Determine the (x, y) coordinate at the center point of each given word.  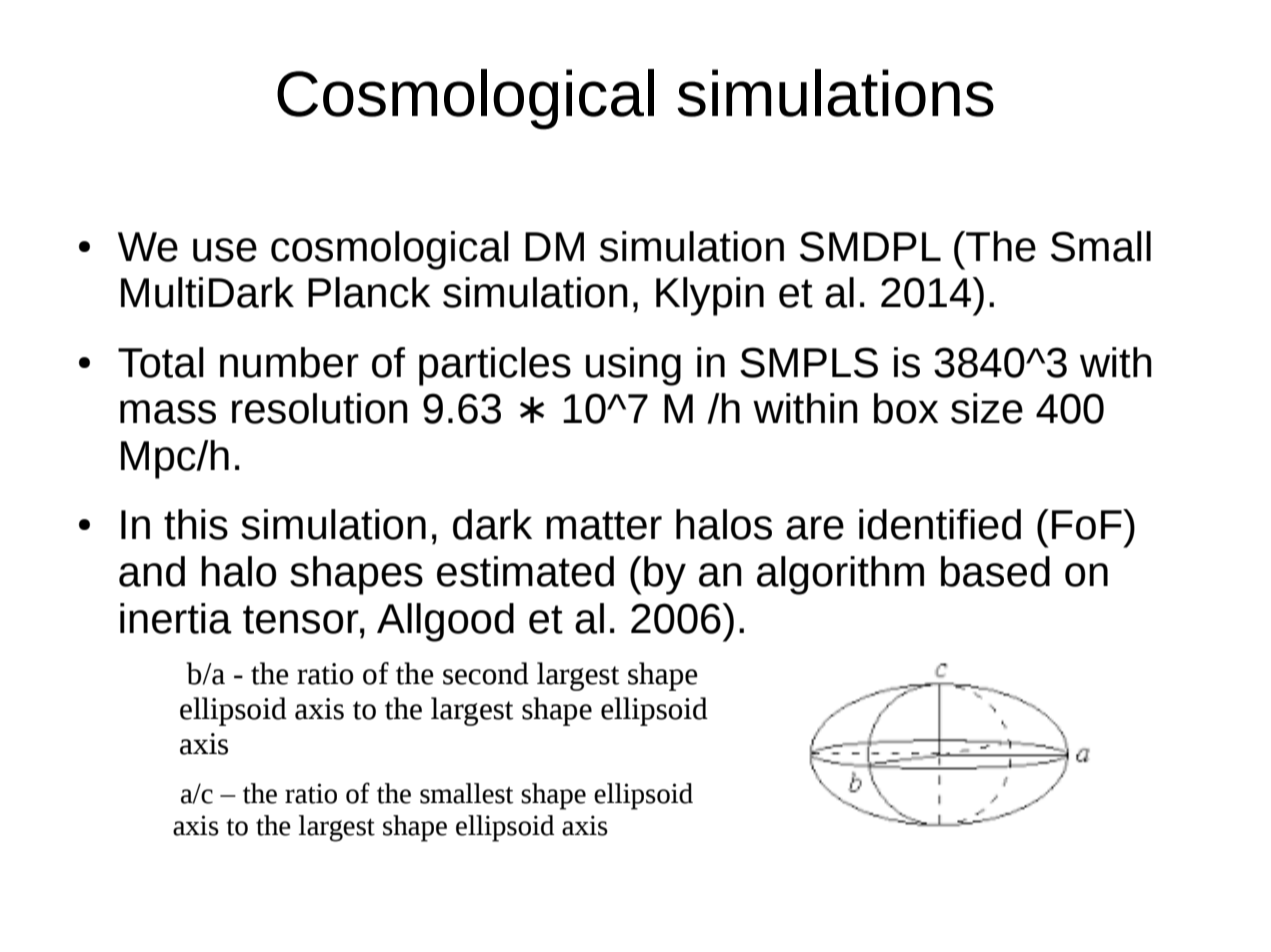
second (486, 673)
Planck (369, 292)
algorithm (840, 575)
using (633, 366)
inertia (176, 618)
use (225, 250)
